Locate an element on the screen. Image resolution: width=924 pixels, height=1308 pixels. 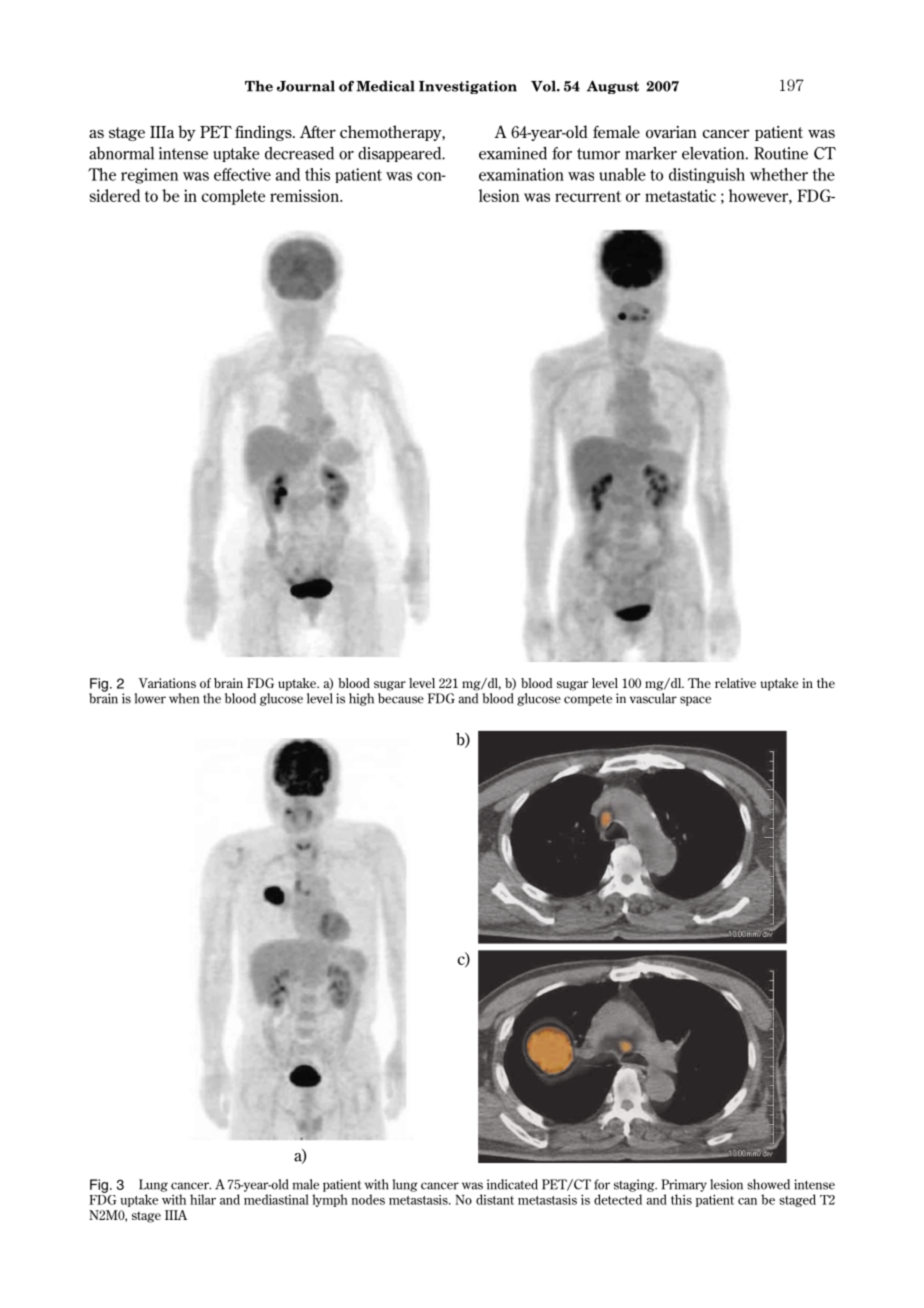
Investigation is located at coordinates (468, 87).
